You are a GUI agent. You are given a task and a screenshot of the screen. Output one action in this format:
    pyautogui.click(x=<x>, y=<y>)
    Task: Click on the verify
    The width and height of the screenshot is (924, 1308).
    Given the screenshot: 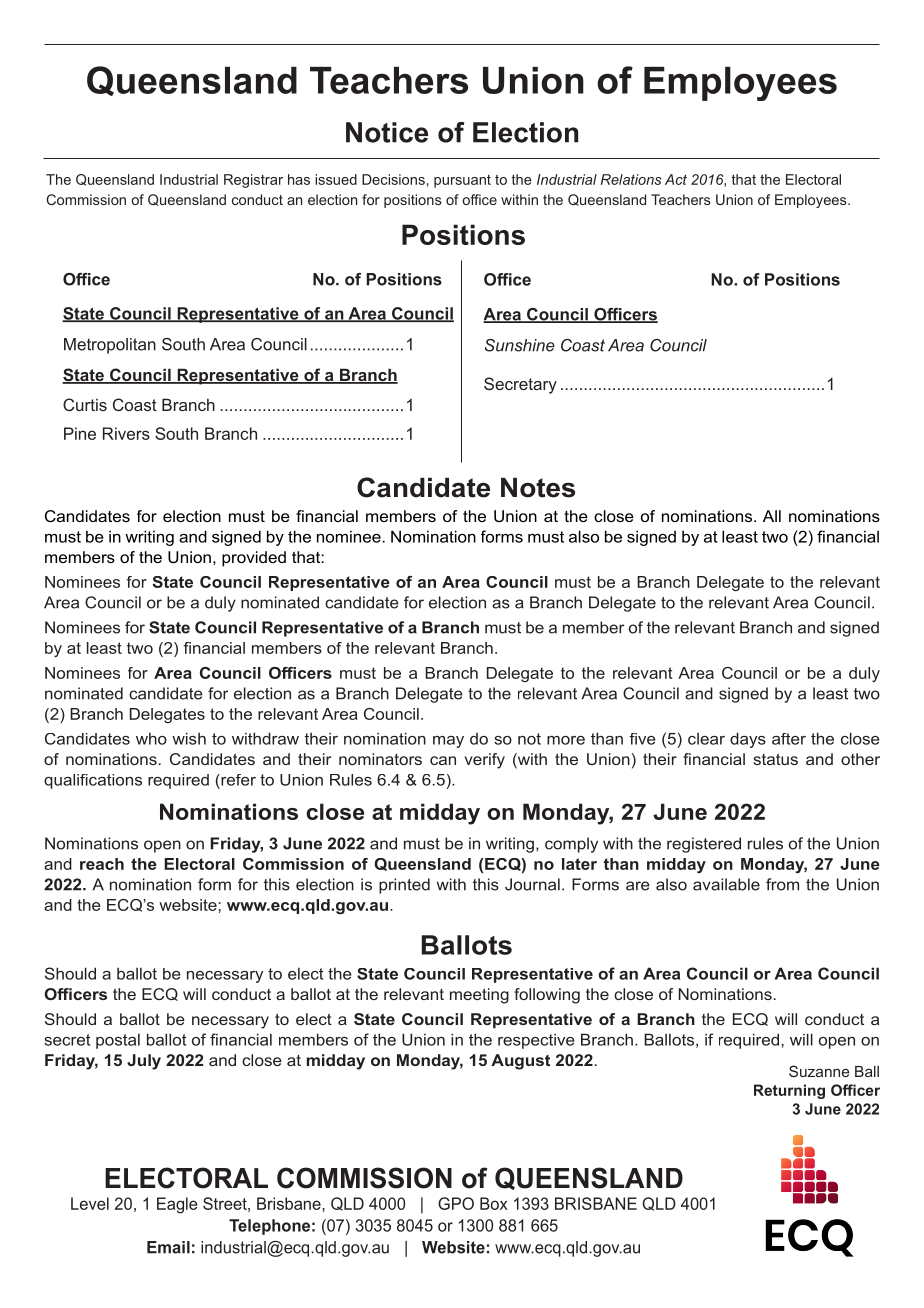 What is the action you would take?
    pyautogui.click(x=485, y=761)
